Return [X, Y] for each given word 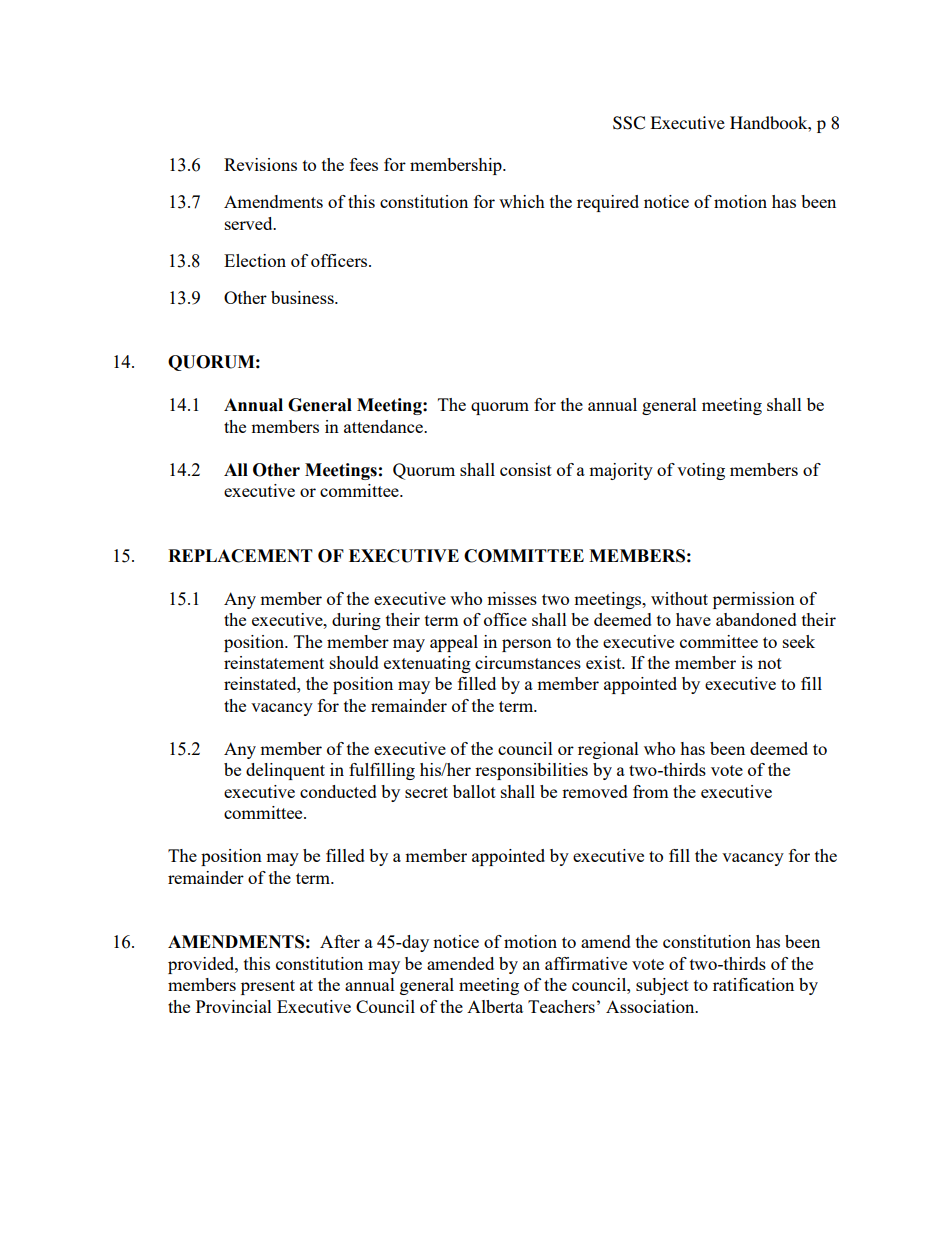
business [303, 297]
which [522, 201]
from [651, 791]
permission [754, 600]
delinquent [285, 771]
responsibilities [531, 771]
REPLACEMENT [240, 556]
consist [526, 469]
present [268, 987]
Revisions [260, 164]
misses [512, 598]
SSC [629, 123]
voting [701, 471]
